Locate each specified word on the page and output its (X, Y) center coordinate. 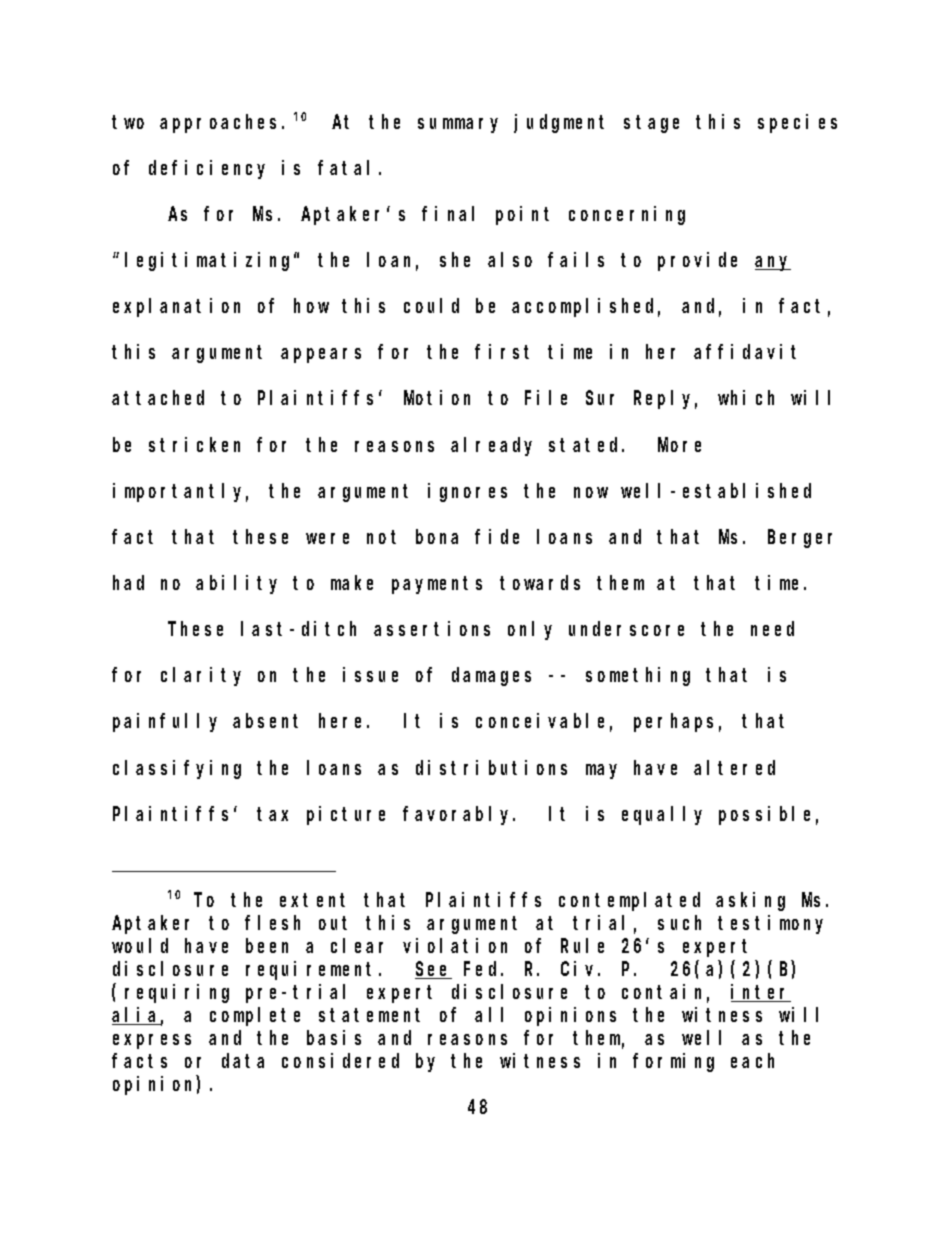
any (773, 263)
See (433, 970)
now (591, 492)
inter (761, 993)
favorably (459, 815)
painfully (165, 722)
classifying (177, 769)
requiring (177, 993)
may (601, 771)
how (311, 306)
